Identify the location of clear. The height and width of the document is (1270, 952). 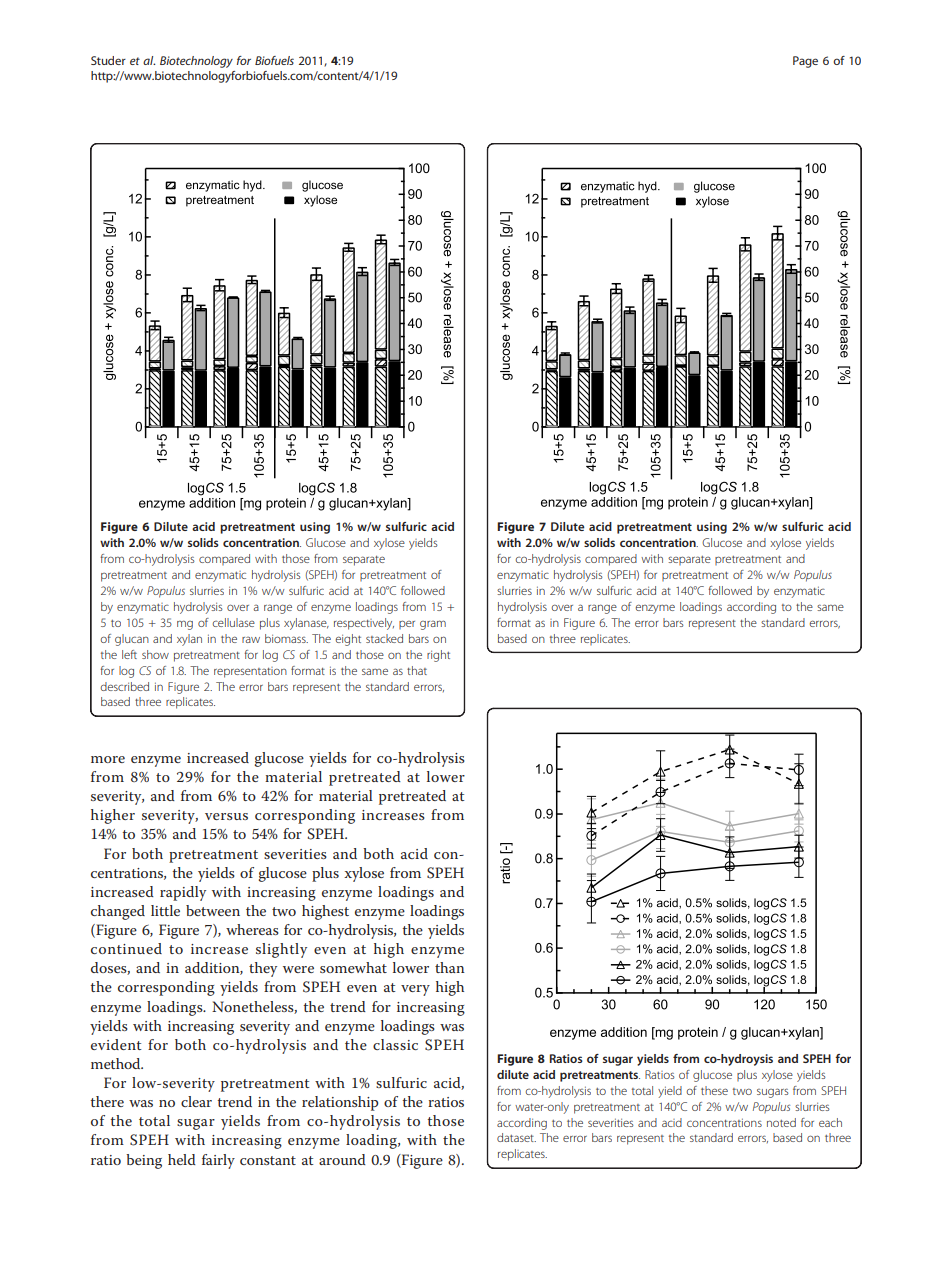
(196, 1101).
